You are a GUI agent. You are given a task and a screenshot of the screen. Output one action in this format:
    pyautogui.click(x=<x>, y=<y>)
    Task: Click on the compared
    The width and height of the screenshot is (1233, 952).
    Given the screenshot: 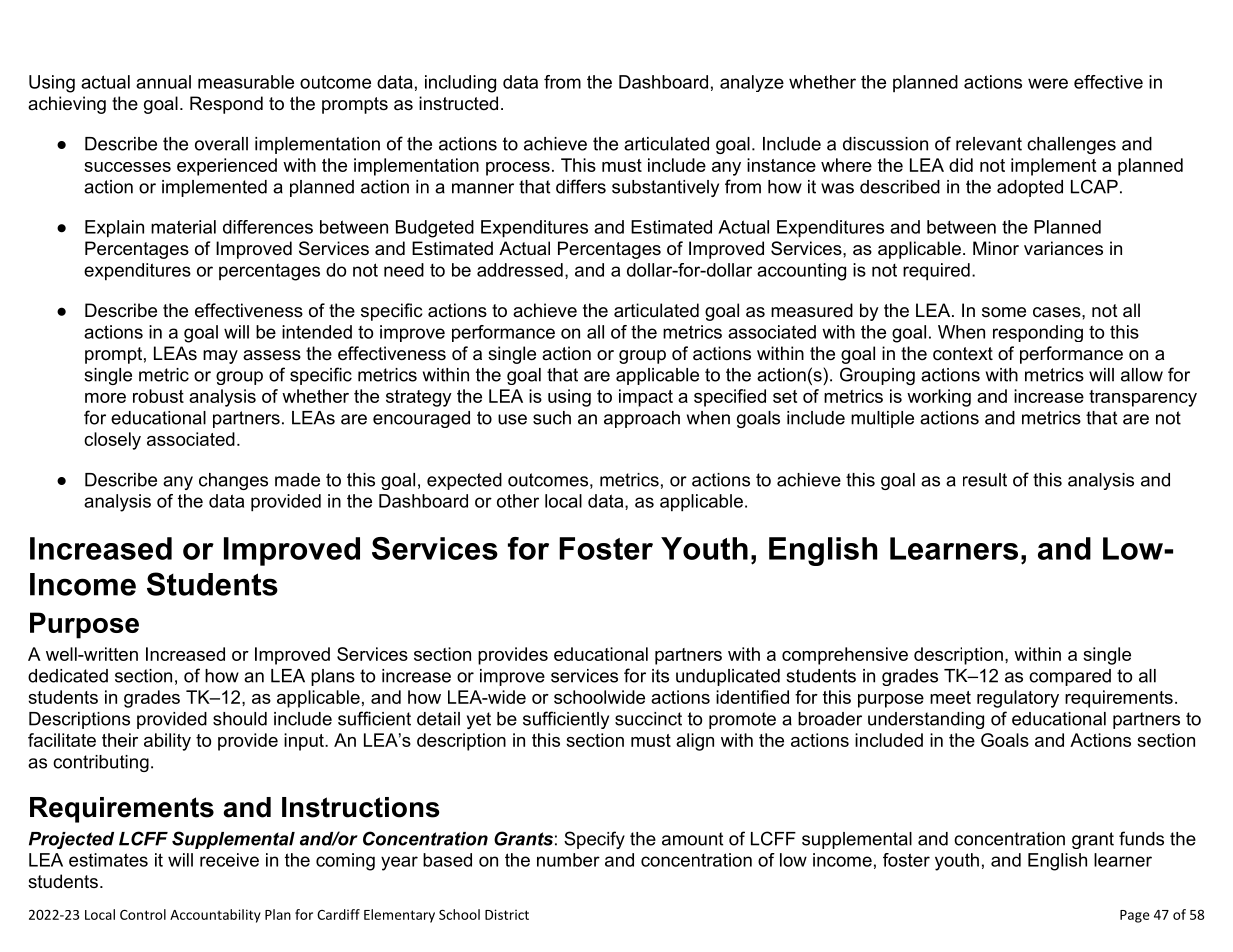 What is the action you would take?
    pyautogui.click(x=1070, y=677)
